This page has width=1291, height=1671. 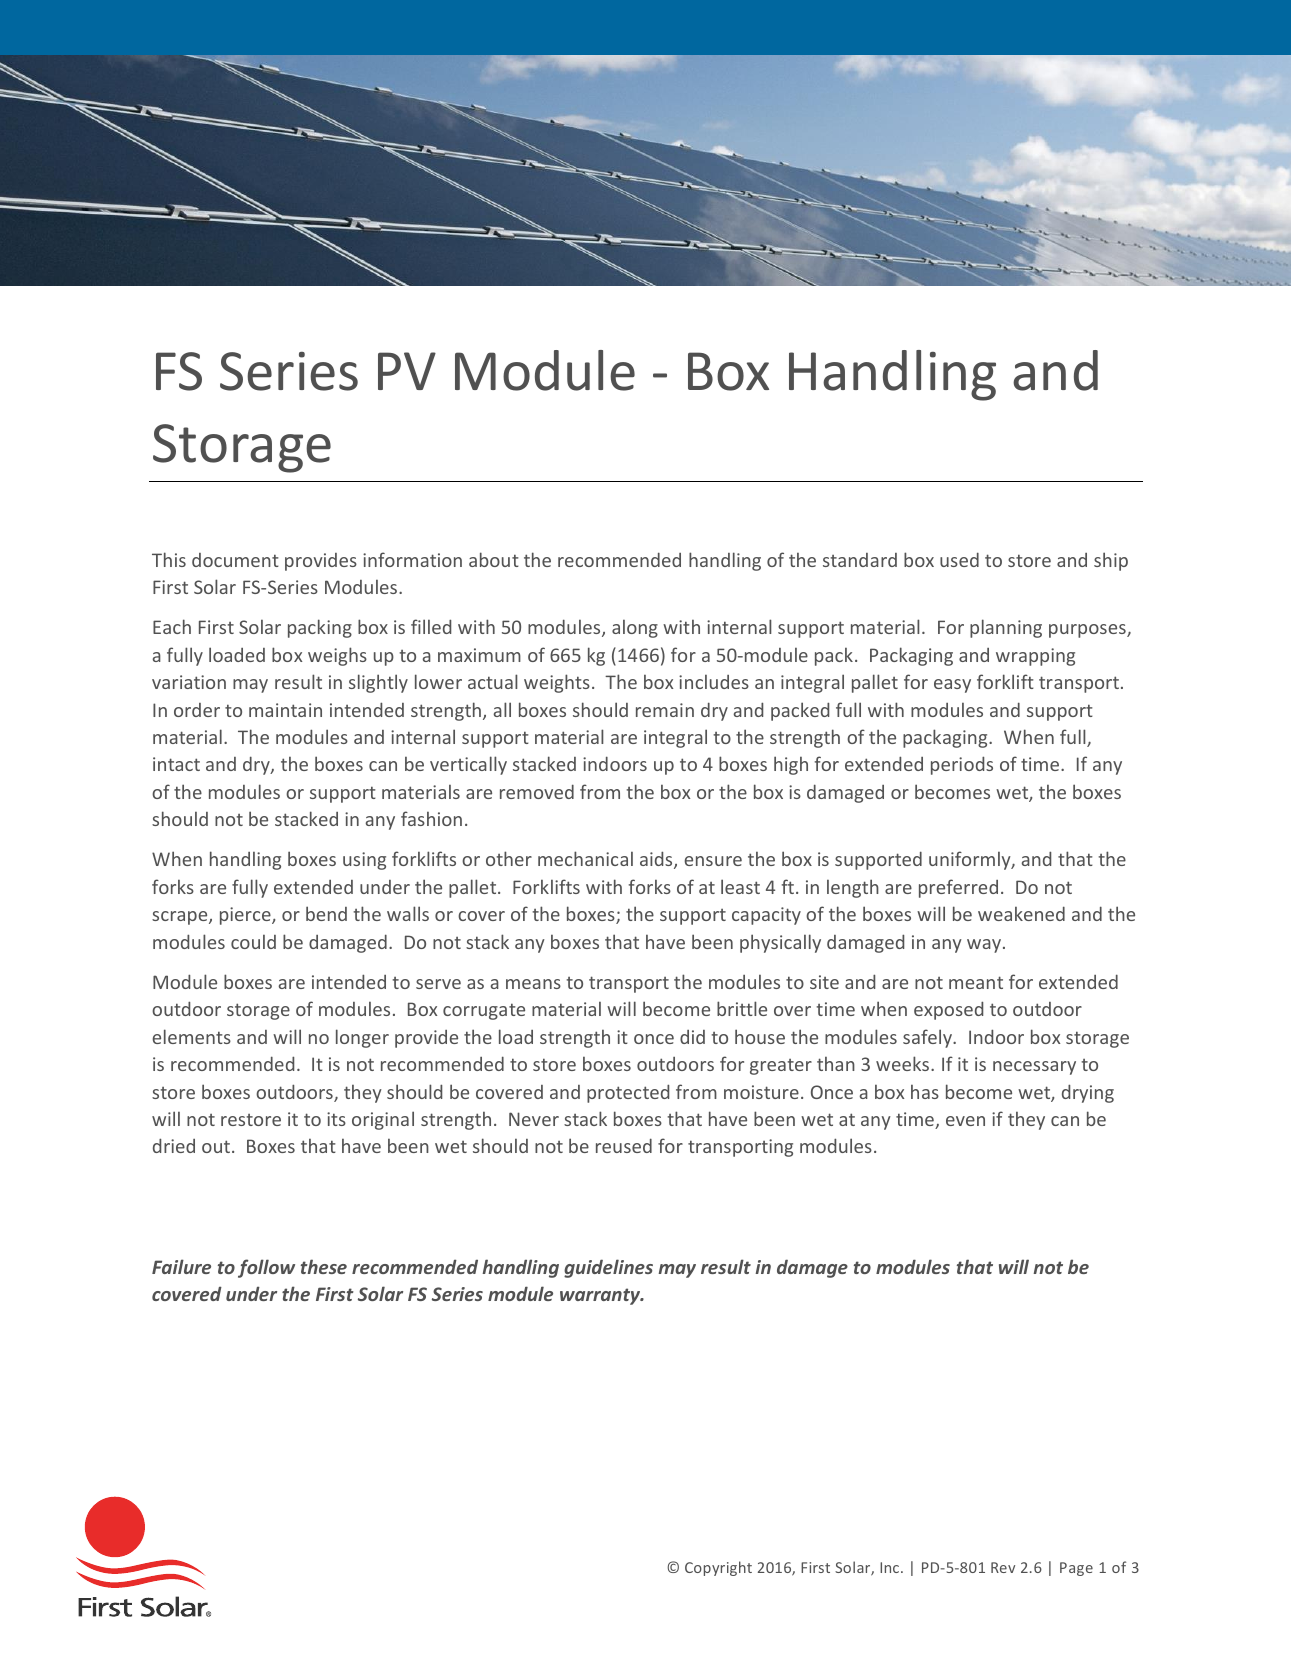 What do you see at coordinates (1006, 628) in the page?
I see `planning` at bounding box center [1006, 628].
